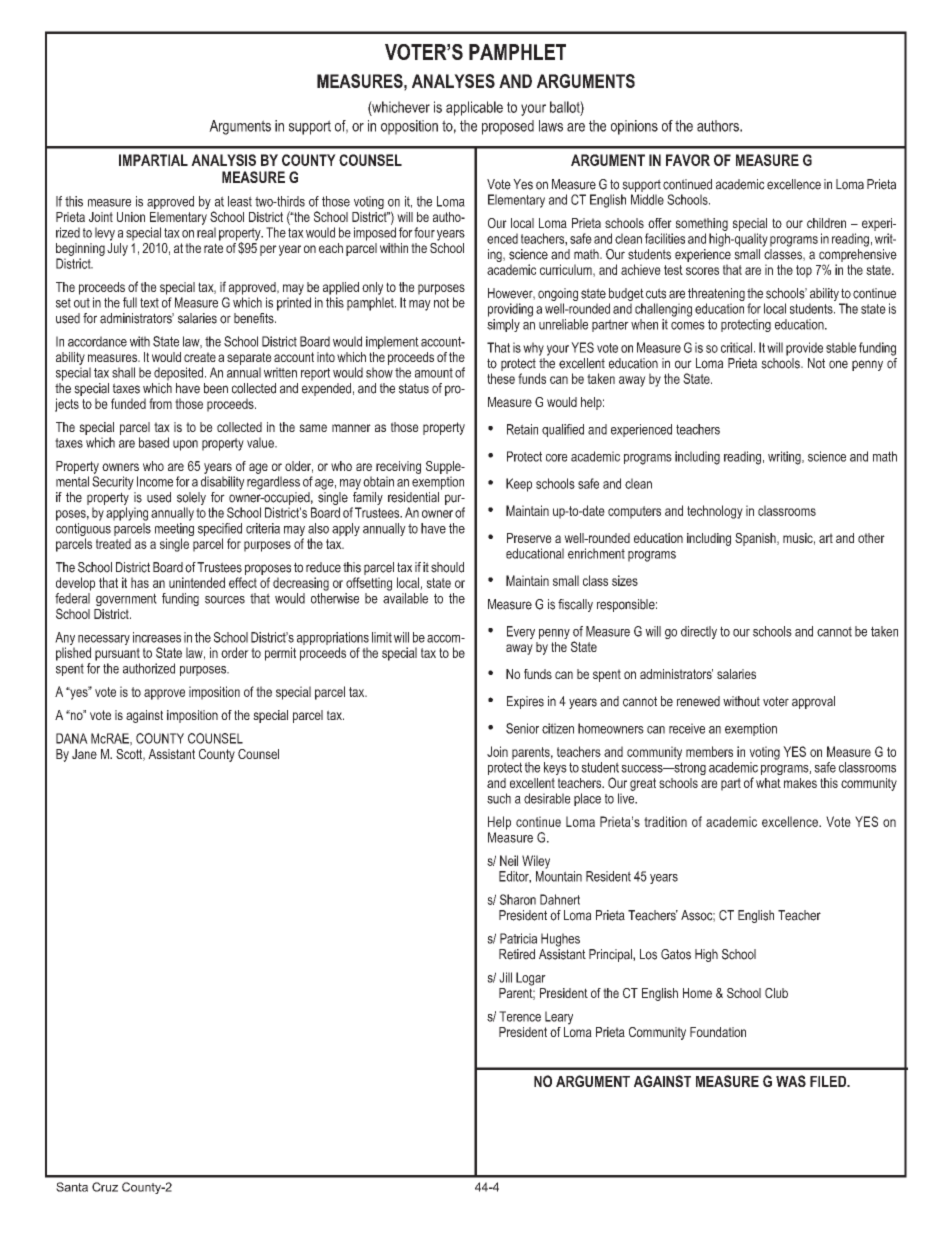 This document has width=952, height=1233. What do you see at coordinates (521, 632) in the document?
I see `Every` at bounding box center [521, 632].
